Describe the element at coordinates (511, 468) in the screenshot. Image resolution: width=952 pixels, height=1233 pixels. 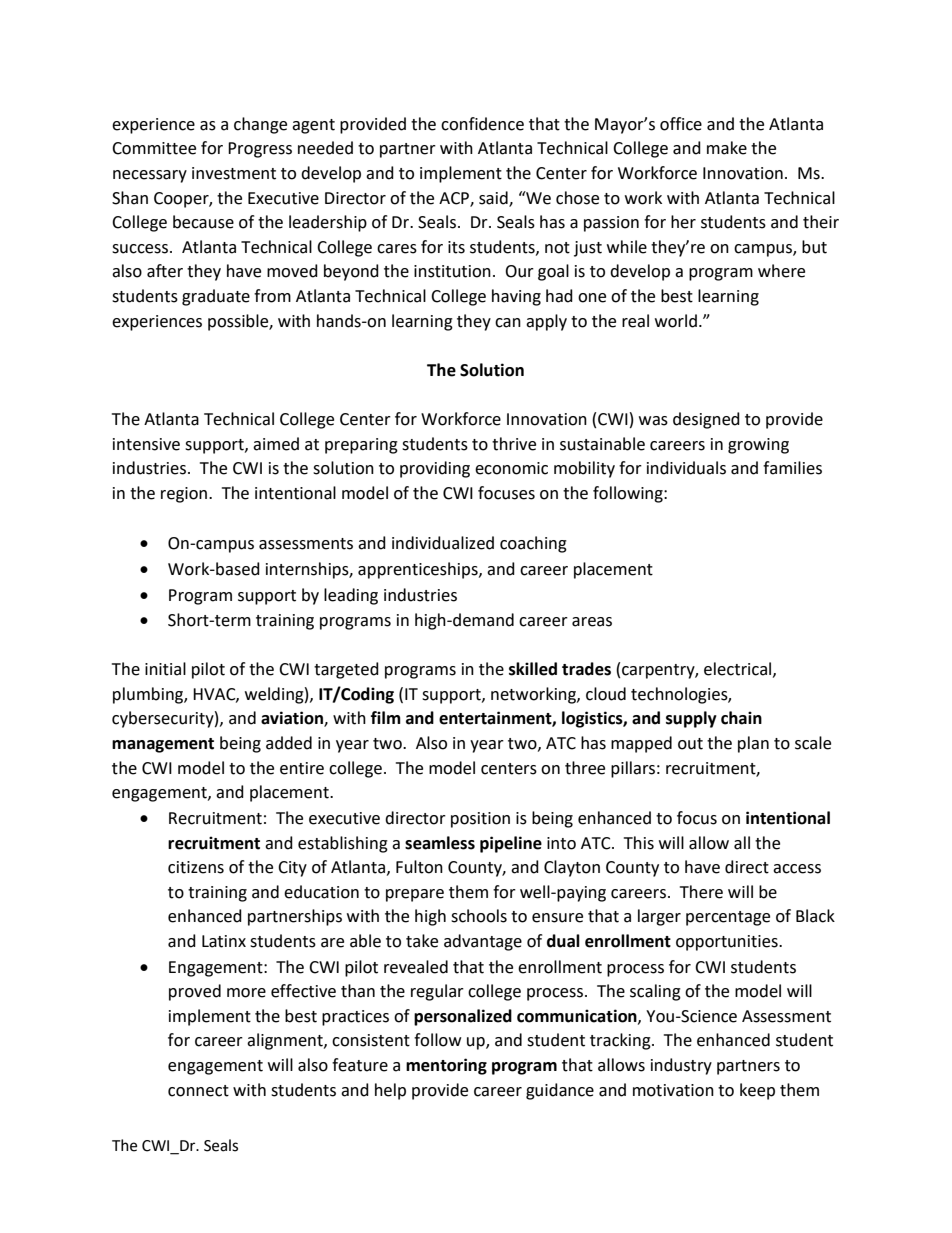
I see `economic` at that location.
